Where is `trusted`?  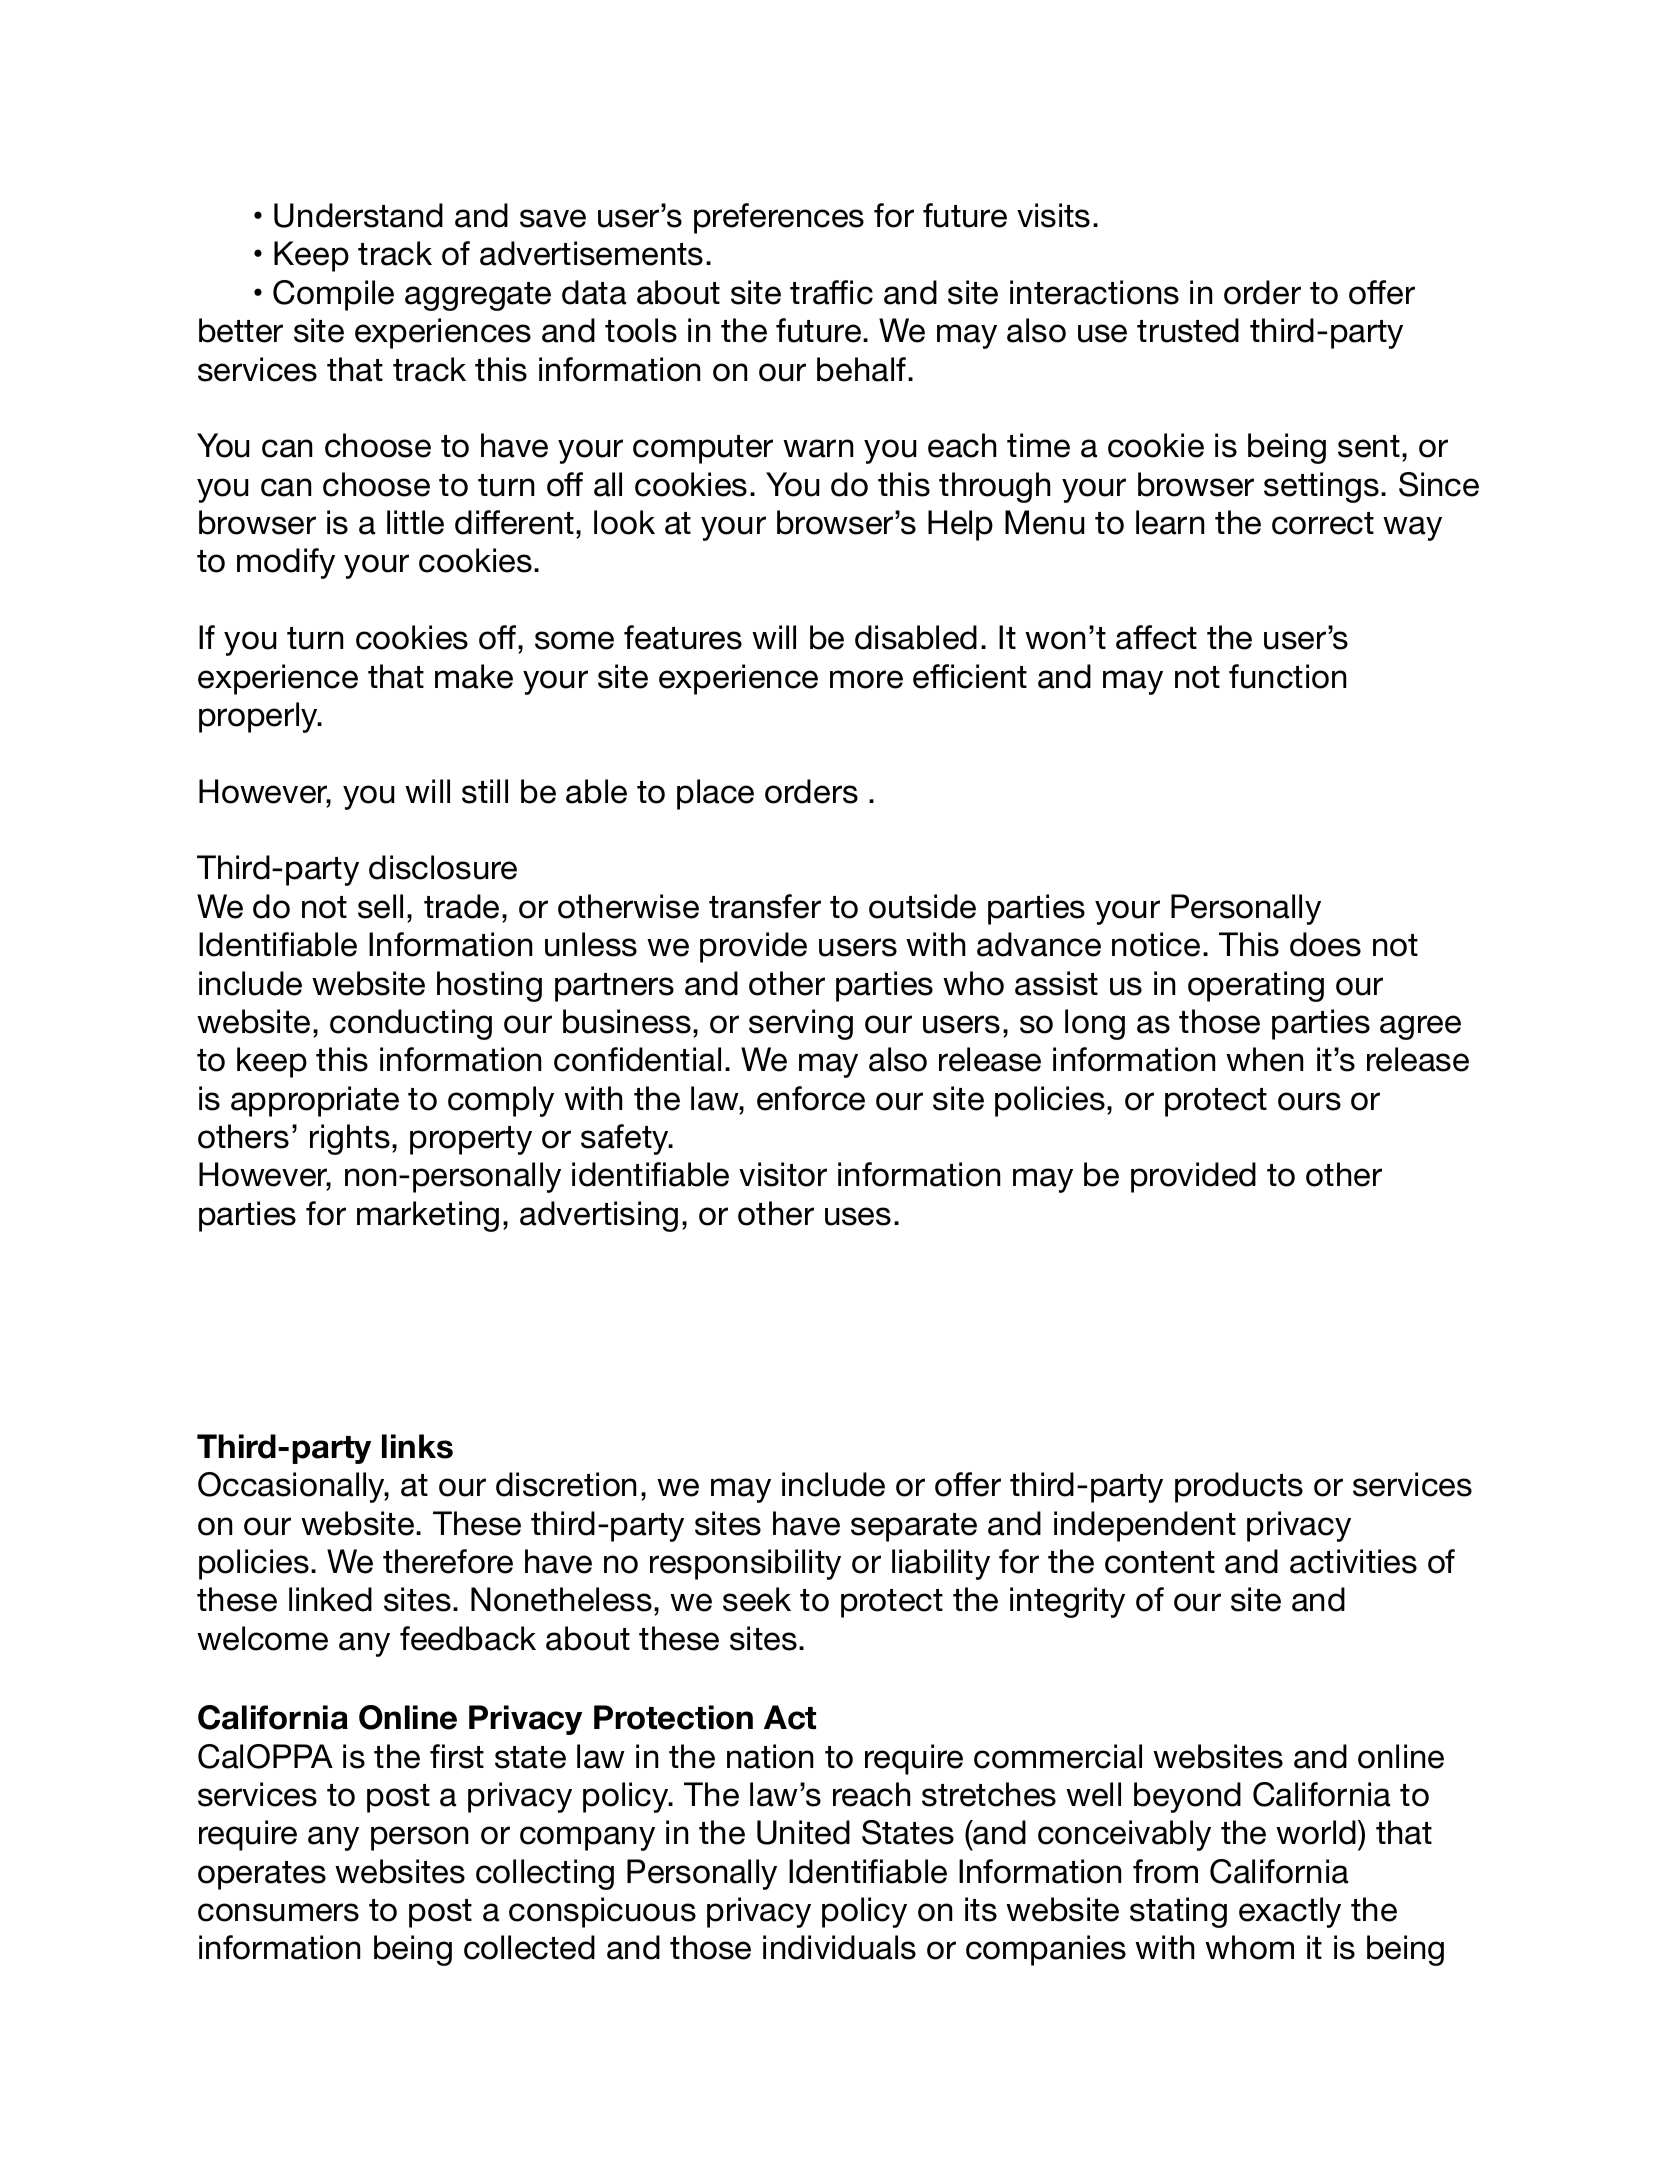 trusted is located at coordinates (1188, 330).
